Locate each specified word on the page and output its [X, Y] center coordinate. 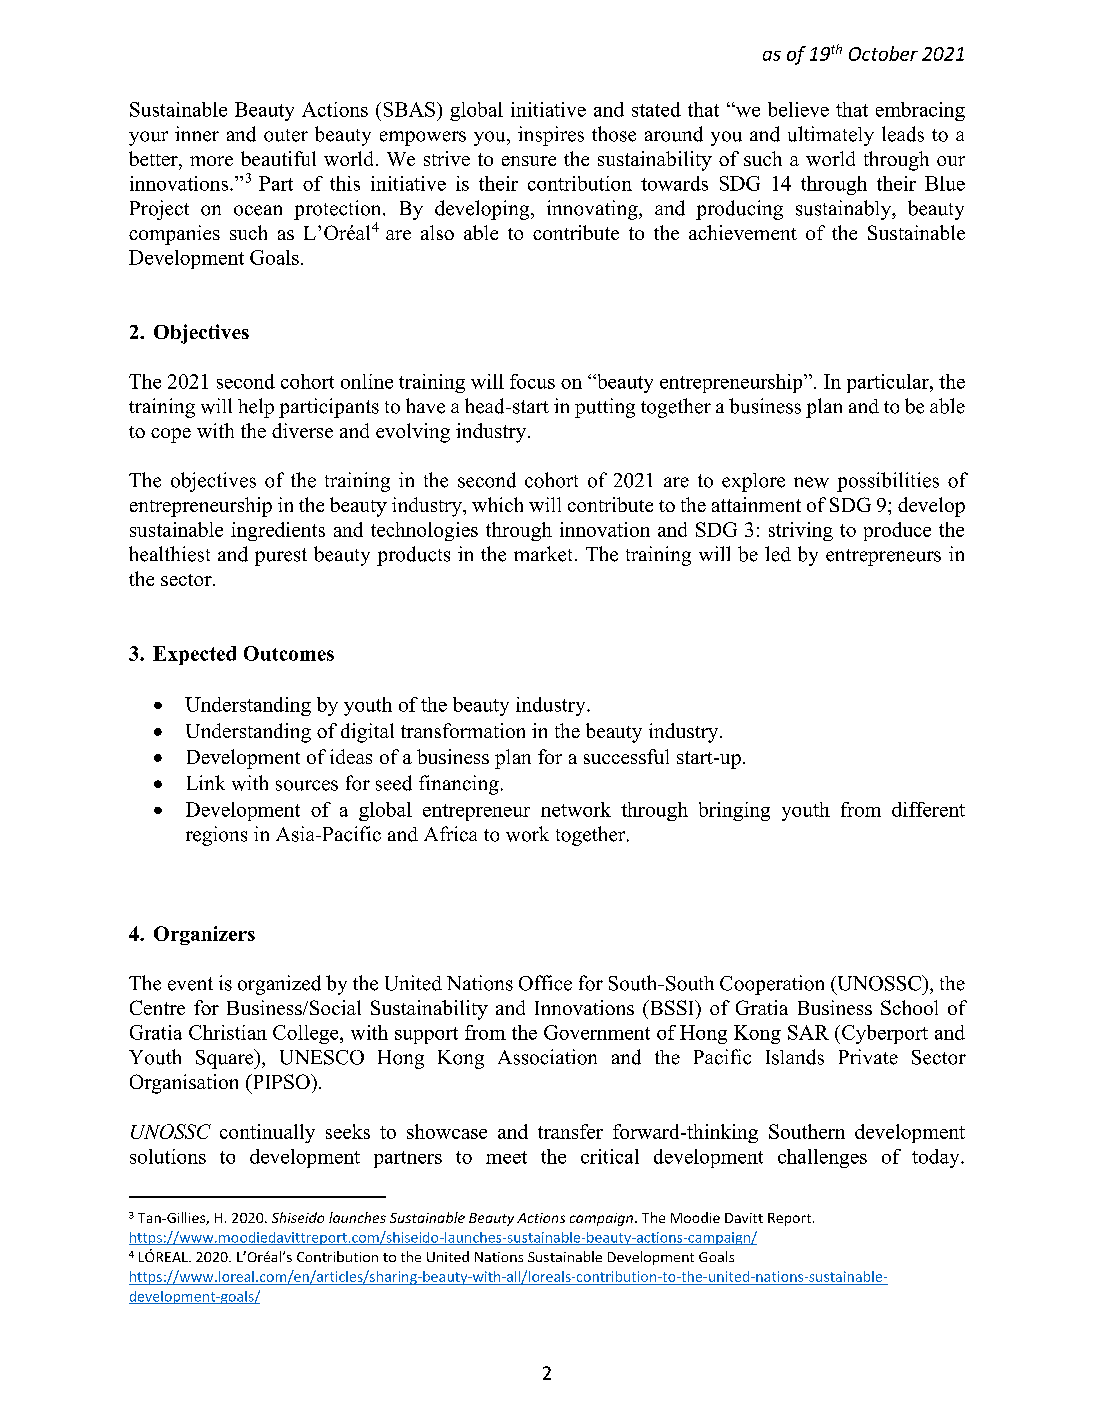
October [883, 53]
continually [267, 1133]
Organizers [204, 935]
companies [174, 235]
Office [545, 983]
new [811, 482]
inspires [551, 136]
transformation [463, 730]
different [928, 809]
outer [286, 135]
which [497, 504]
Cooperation [772, 985]
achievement [743, 232]
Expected [194, 655]
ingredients [278, 531]
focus [532, 381]
